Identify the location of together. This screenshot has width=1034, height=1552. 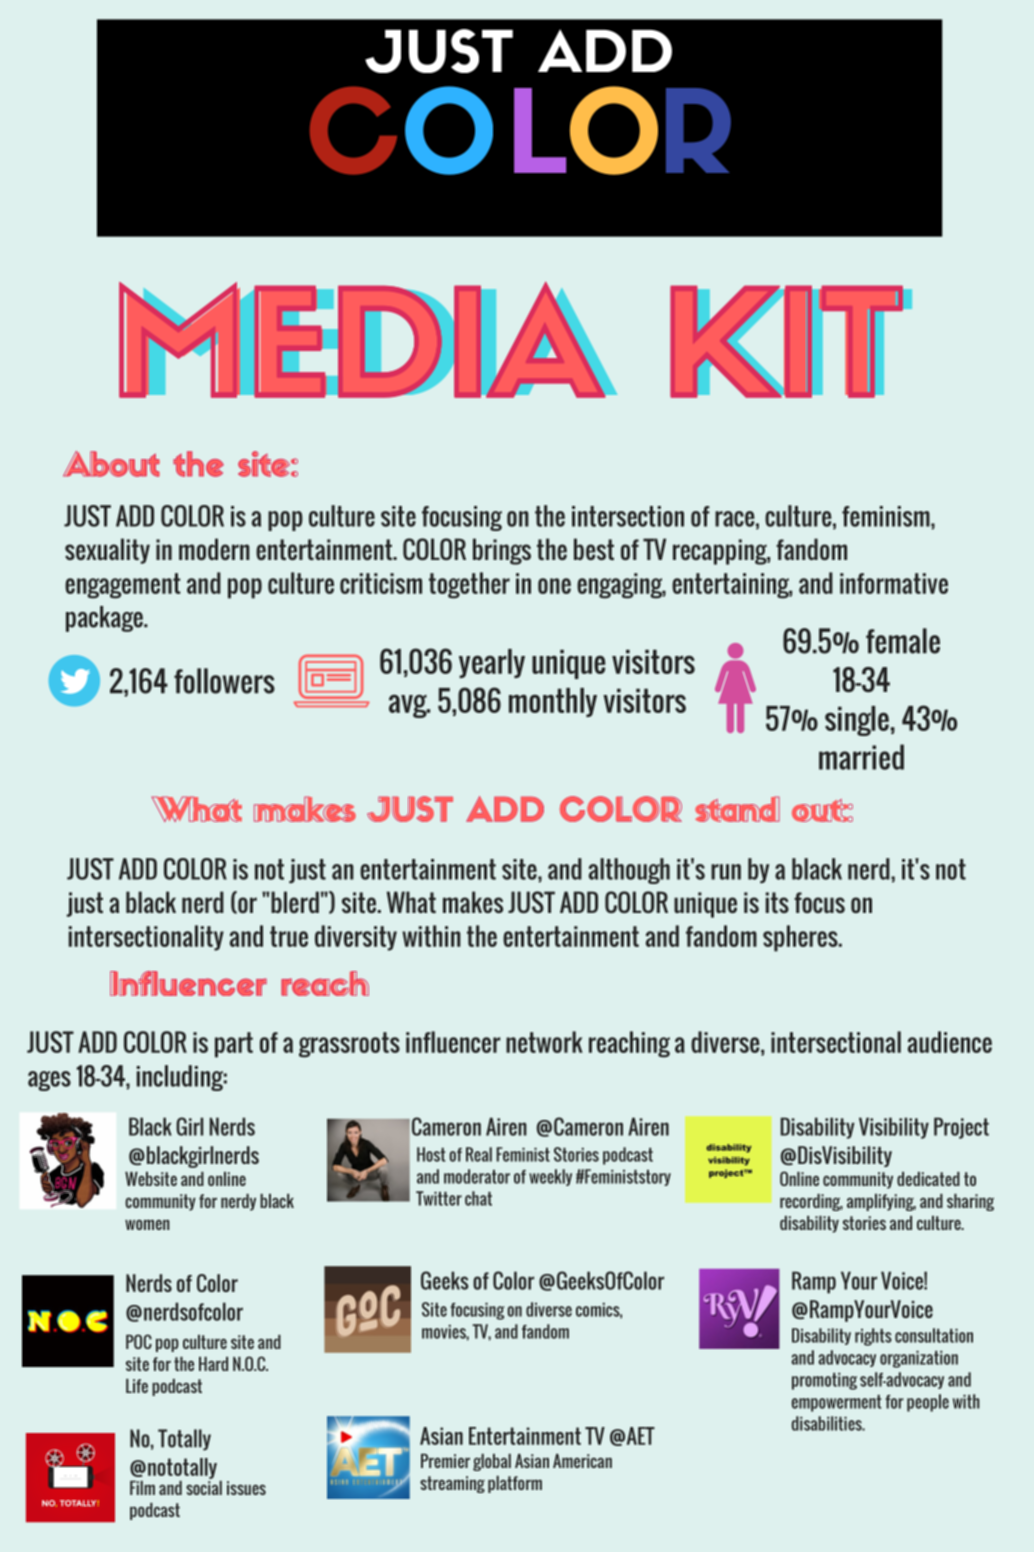
(469, 585).
